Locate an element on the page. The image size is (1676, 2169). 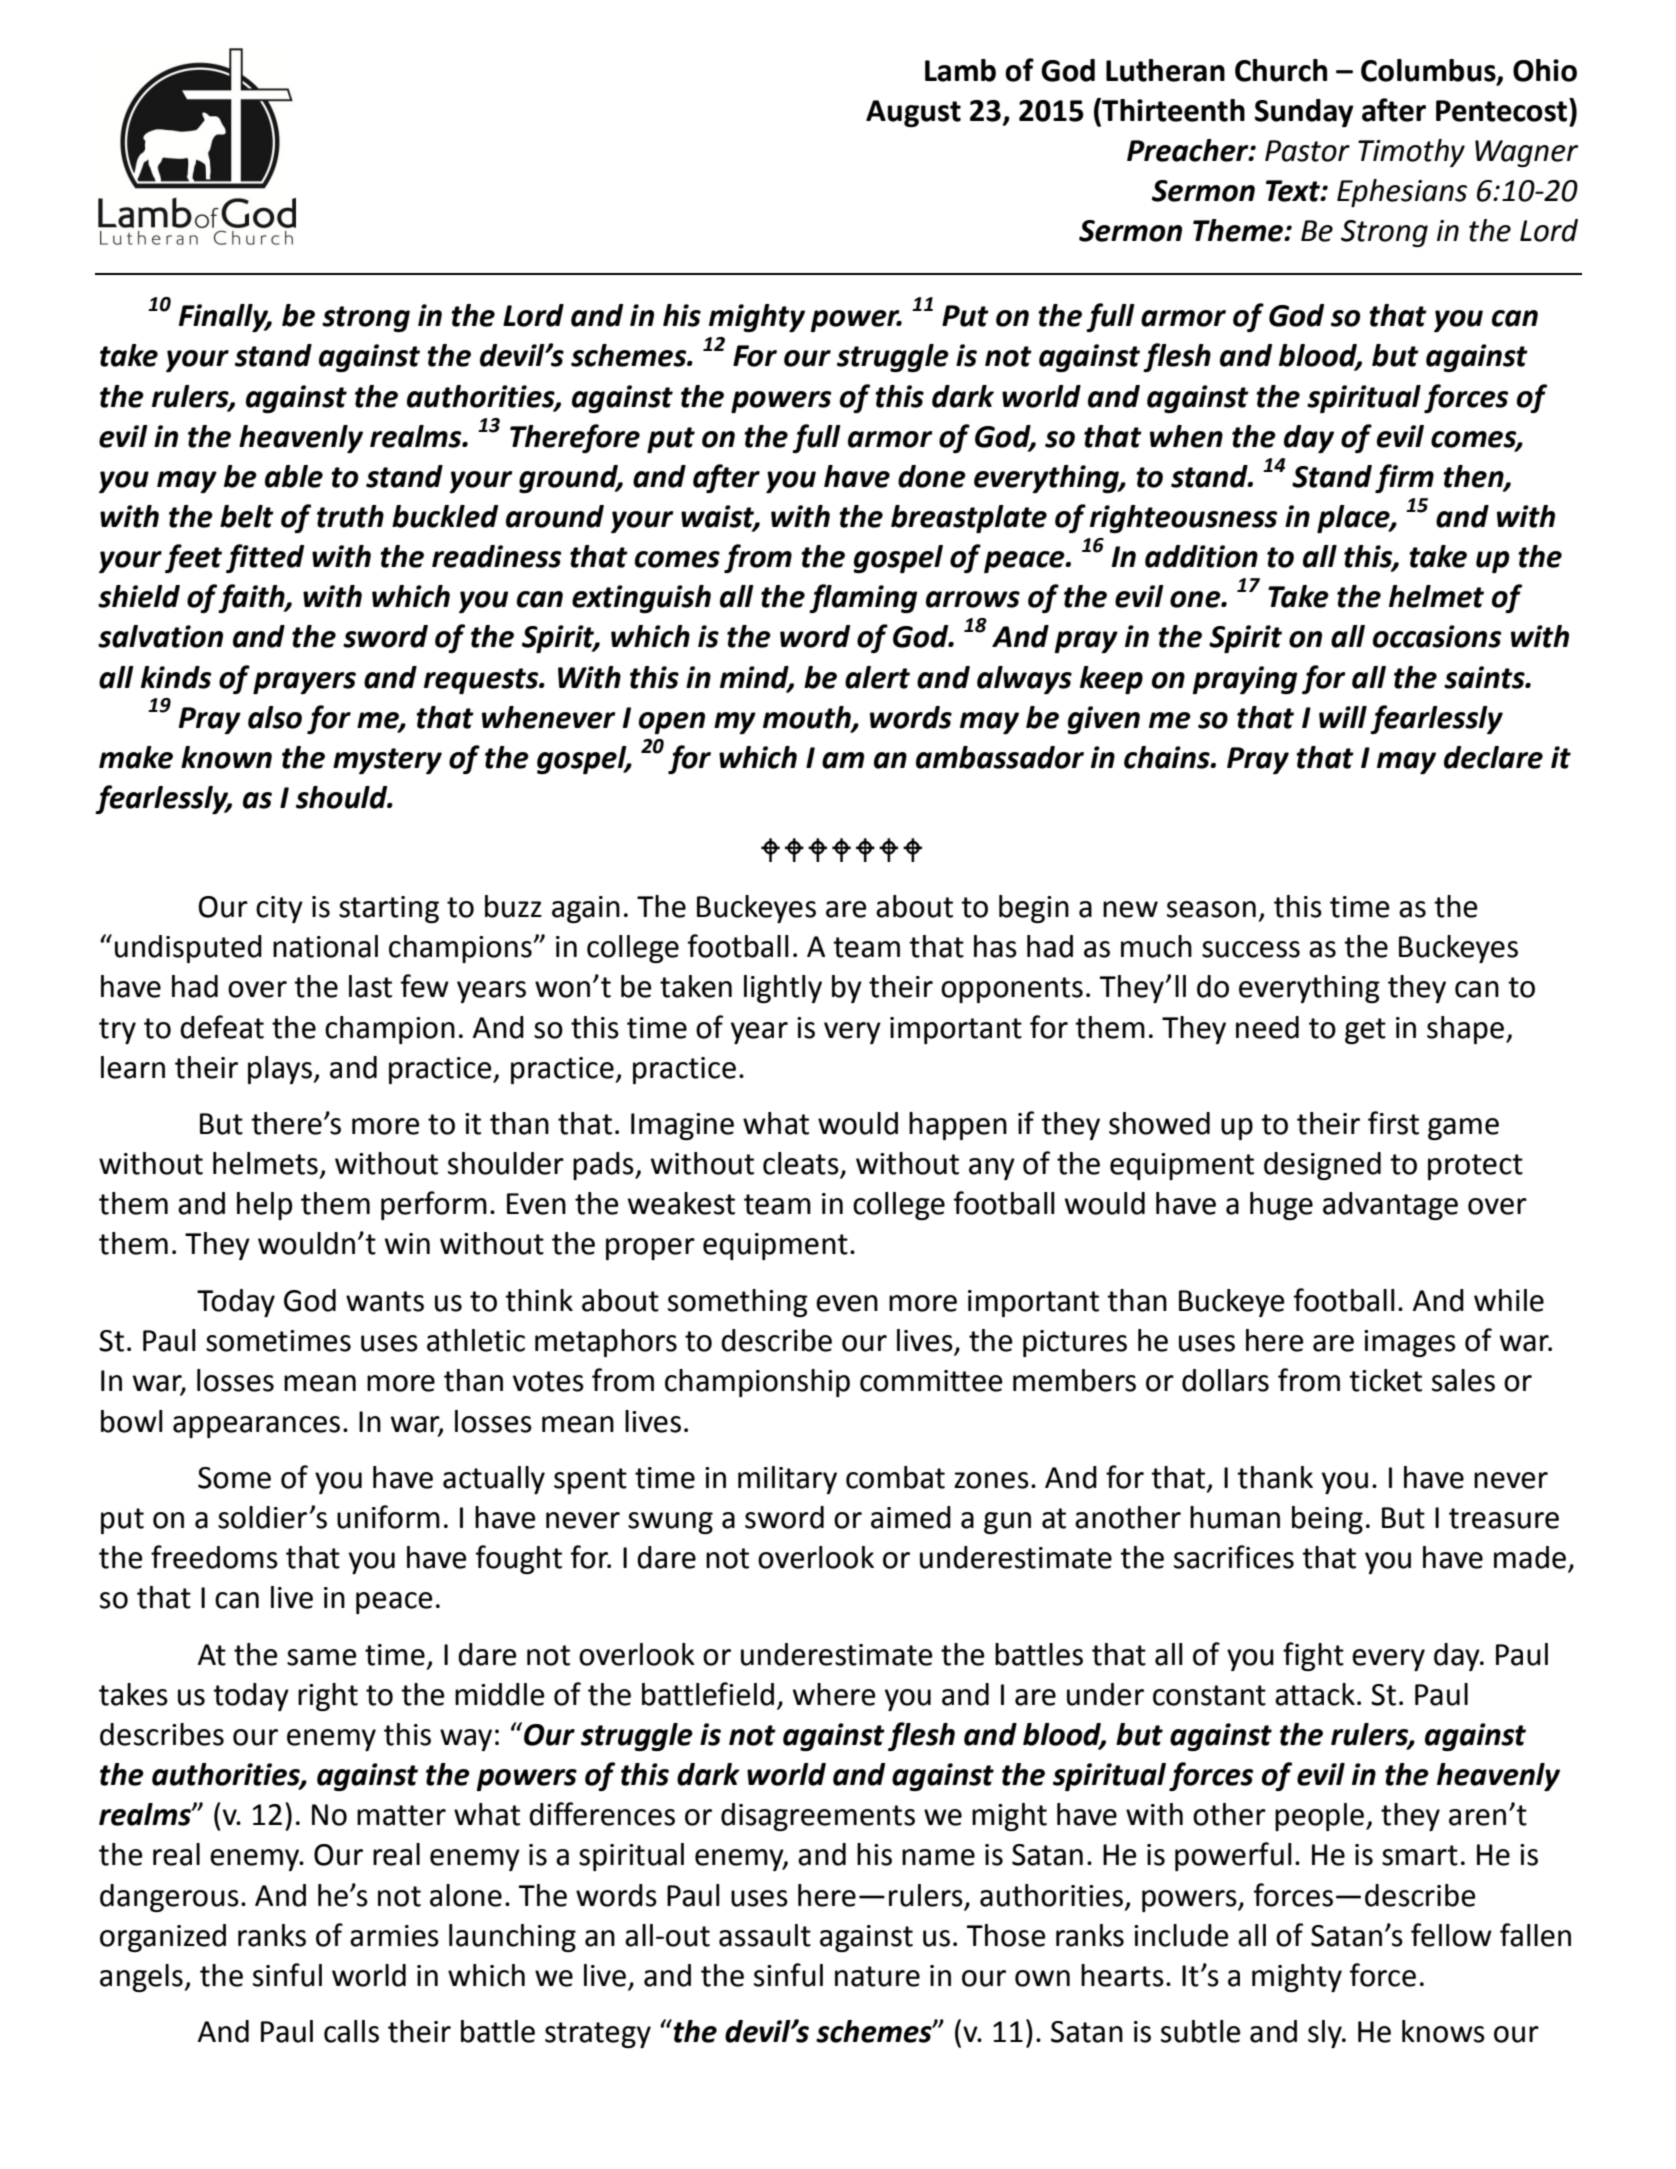
plays is located at coordinates (281, 1070).
